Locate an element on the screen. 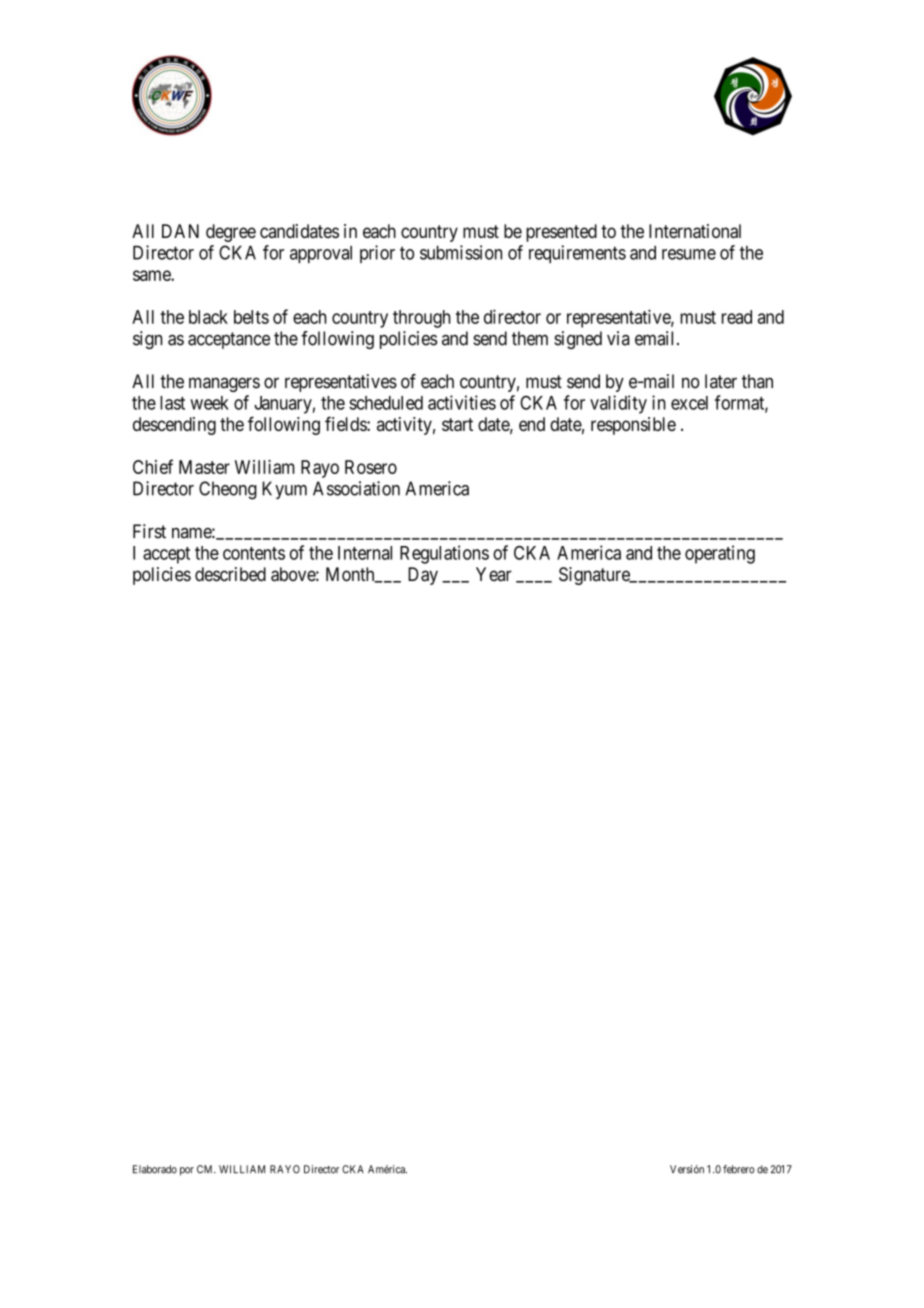 The height and width of the screenshot is (1308, 924). Year is located at coordinates (494, 574).
